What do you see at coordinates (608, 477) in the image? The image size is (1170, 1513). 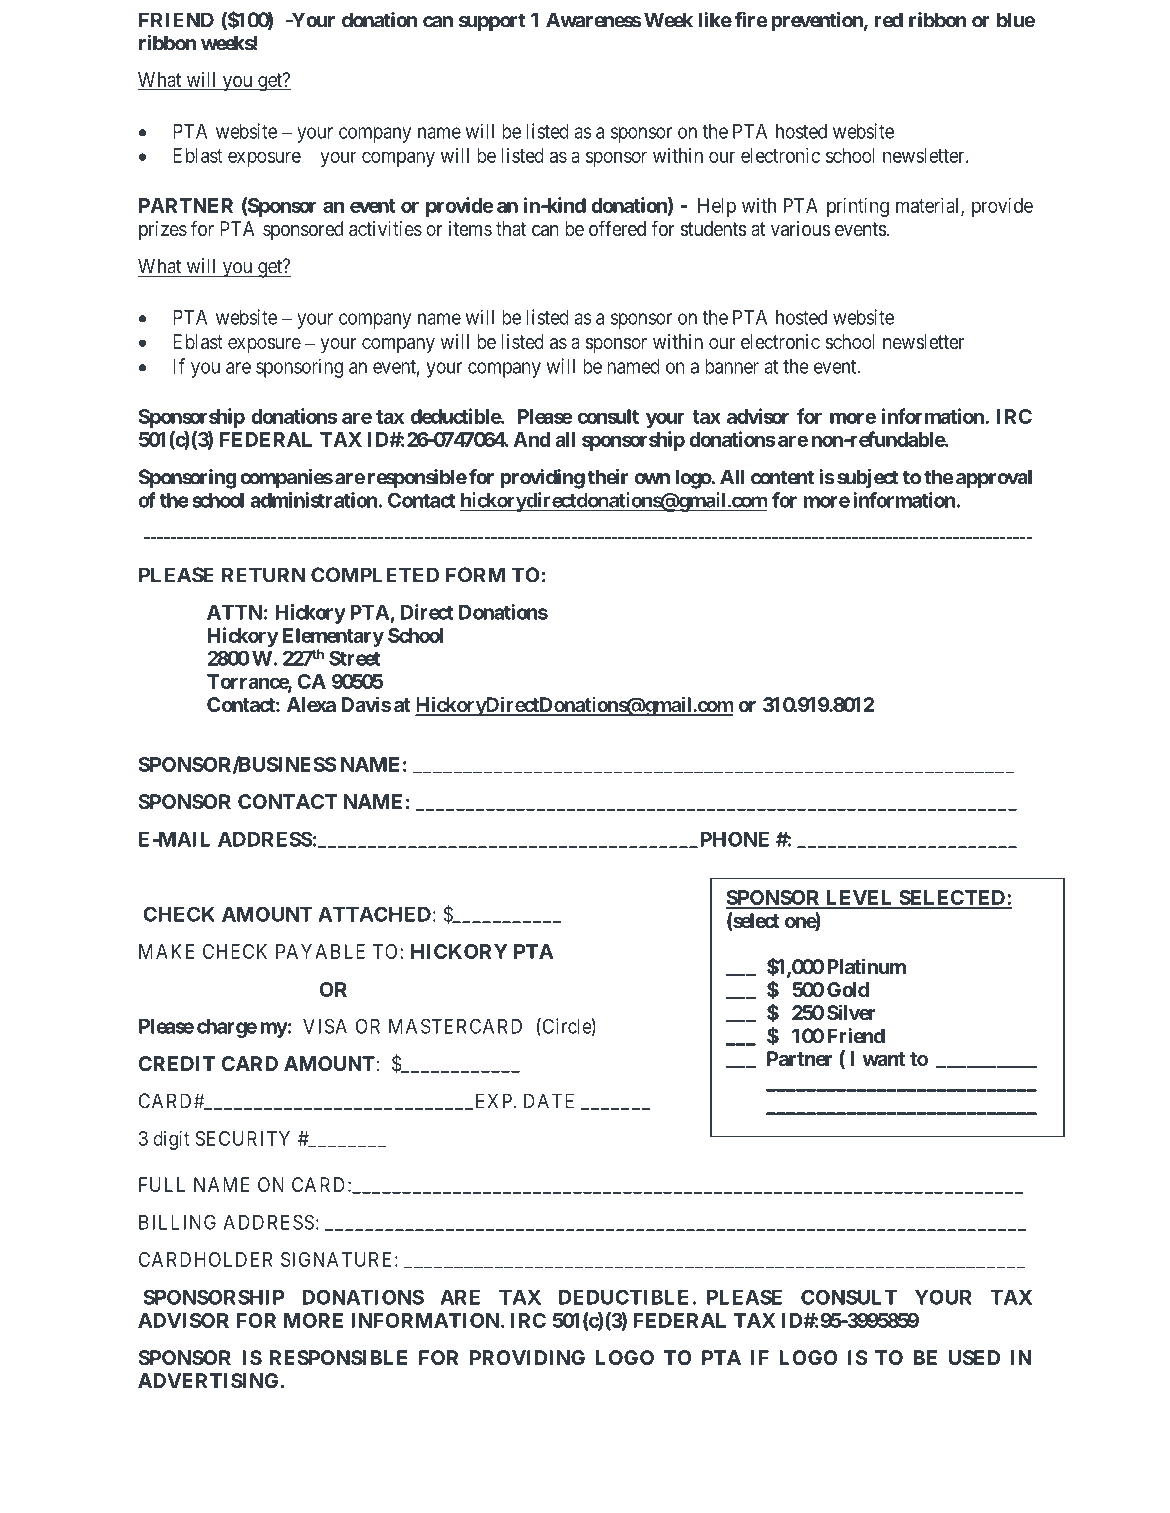 I see `their` at bounding box center [608, 477].
